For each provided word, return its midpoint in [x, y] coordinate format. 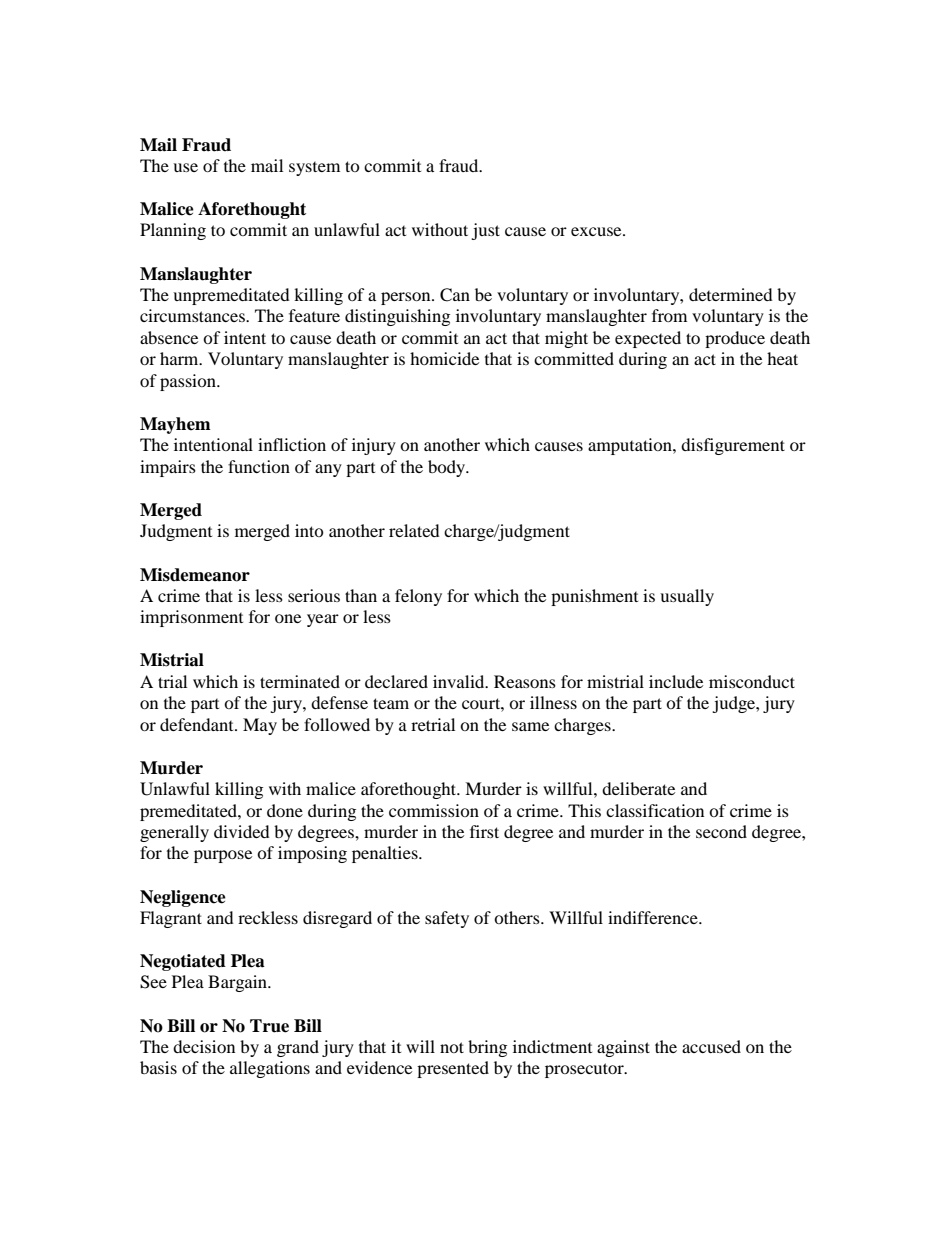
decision [204, 1046]
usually [687, 597]
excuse [597, 231]
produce [735, 339]
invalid [460, 681]
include [676, 681]
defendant [198, 724]
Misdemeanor [195, 575]
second [721, 831]
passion [189, 382]
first [484, 831]
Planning [173, 231]
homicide [444, 358]
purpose [223, 856]
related [414, 530]
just [485, 231]
